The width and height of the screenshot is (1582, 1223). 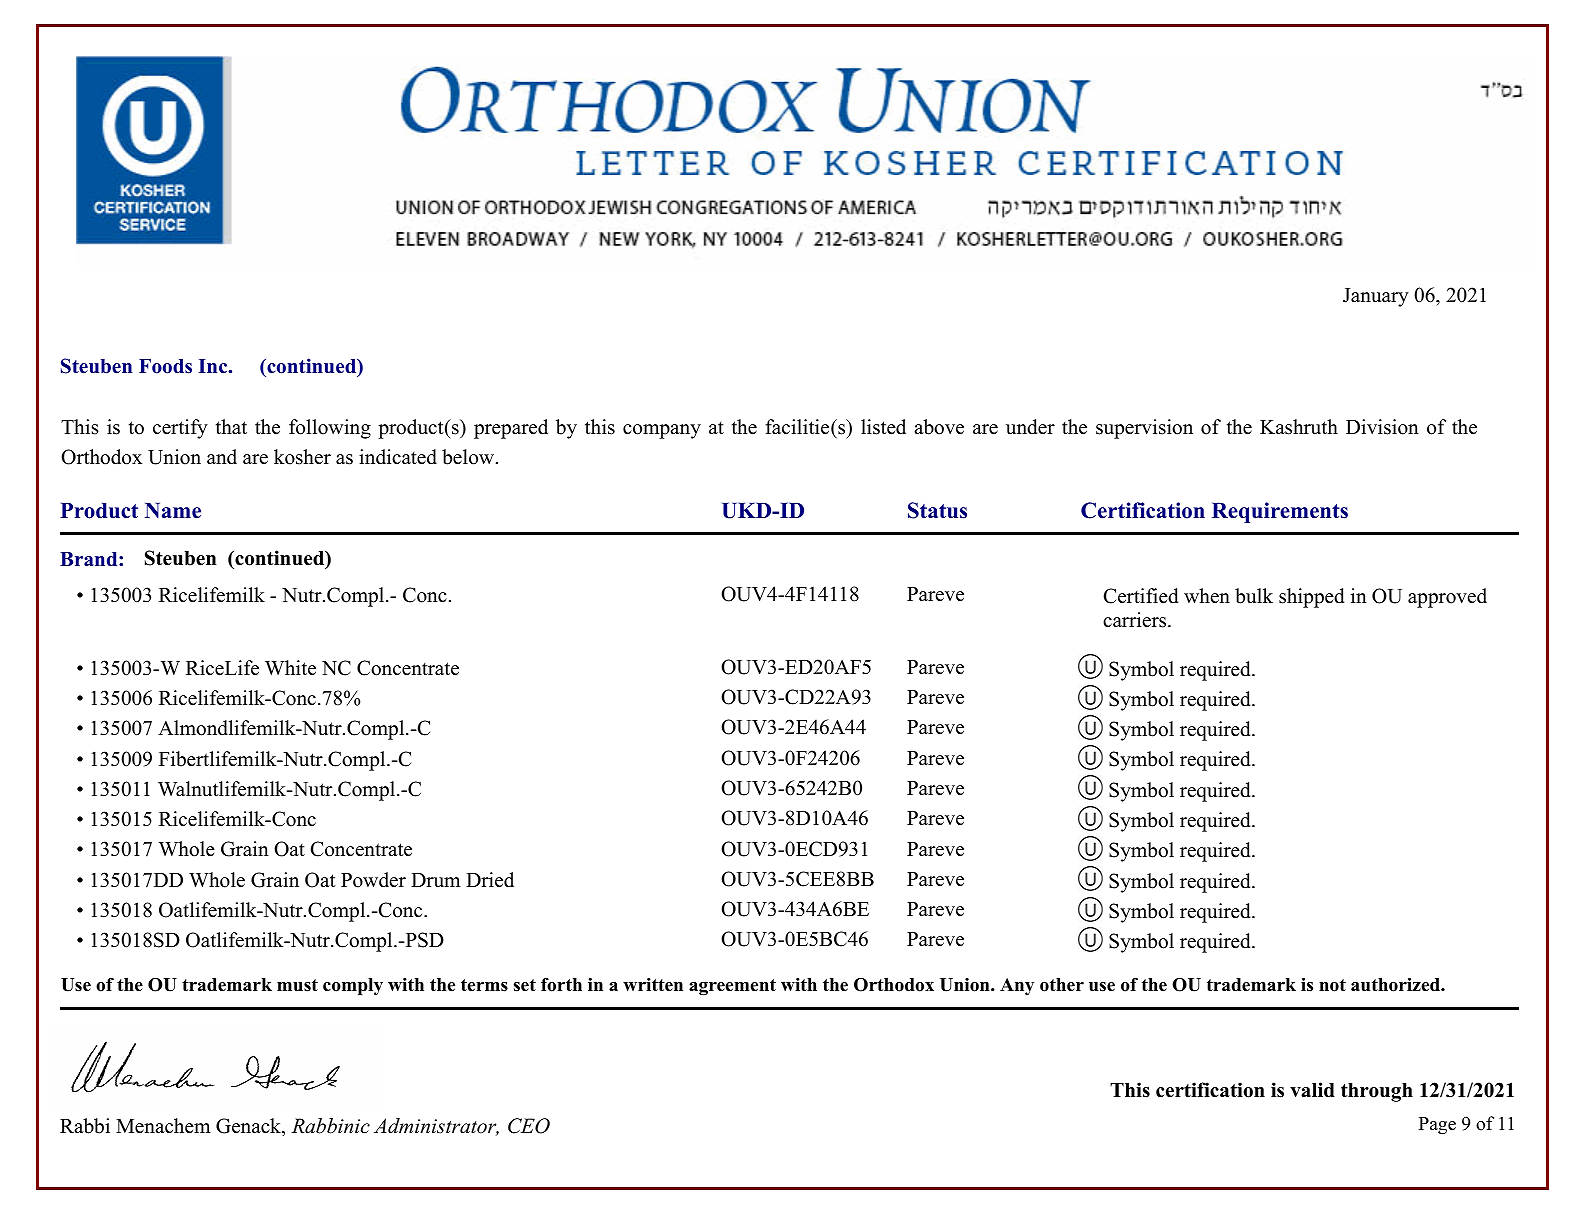 What do you see at coordinates (173, 511) in the screenshot?
I see `Name` at bounding box center [173, 511].
